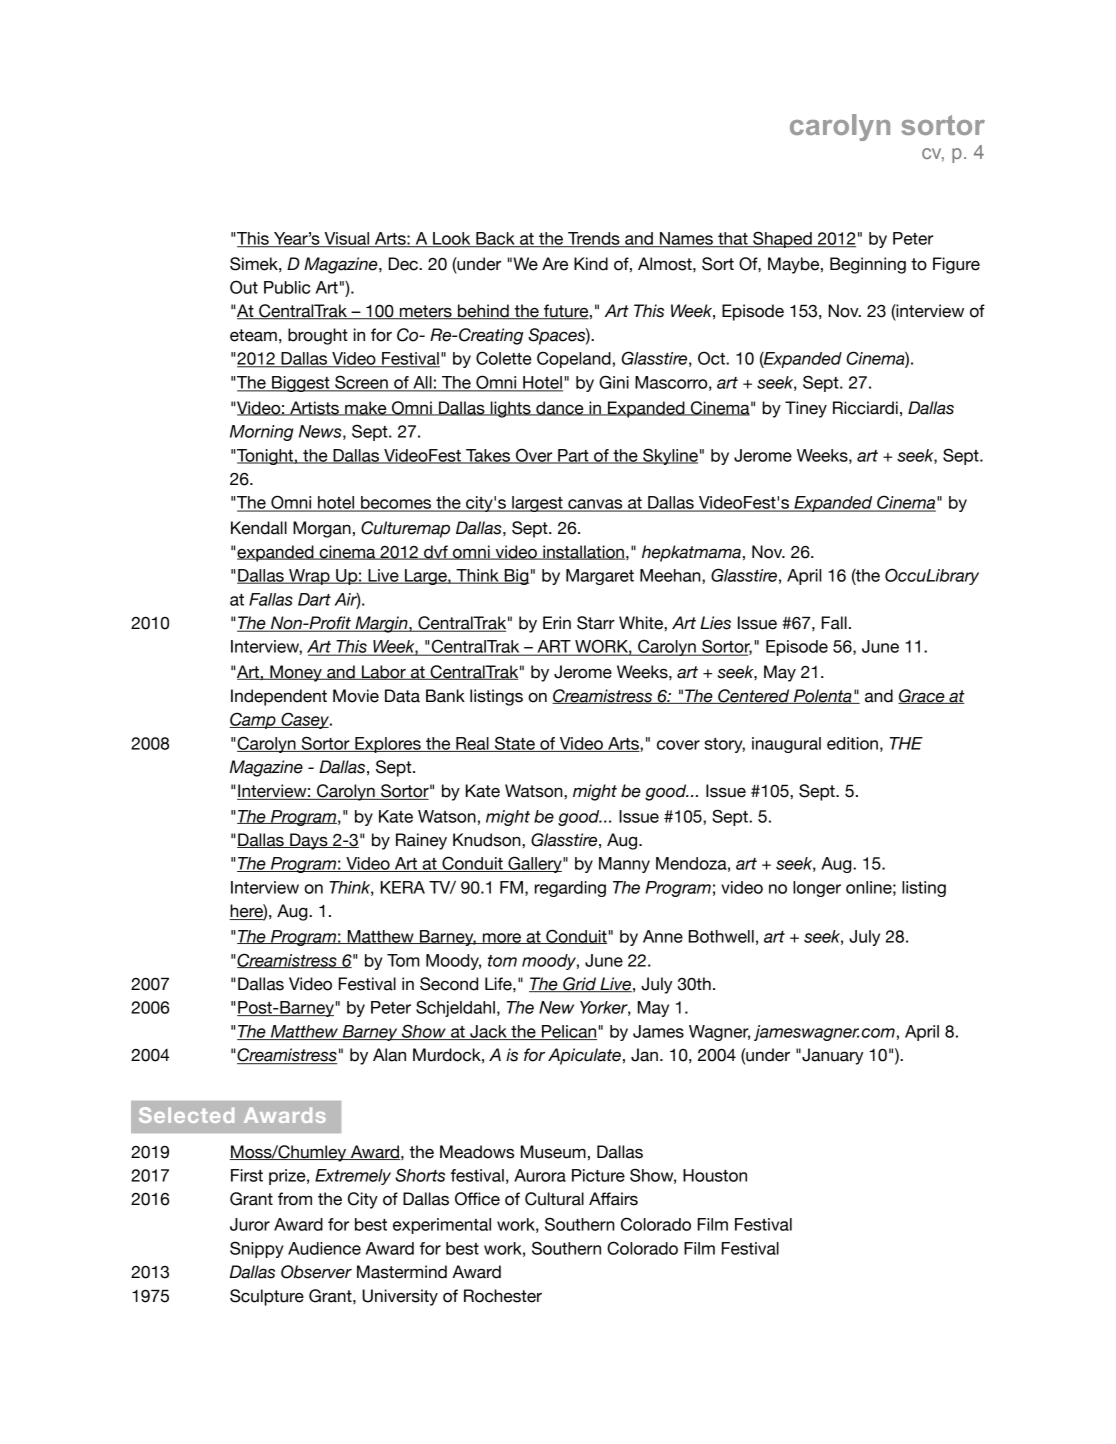 This screenshot has height=1444, width=1116. What do you see at coordinates (817, 889) in the screenshot?
I see `longer` at bounding box center [817, 889].
